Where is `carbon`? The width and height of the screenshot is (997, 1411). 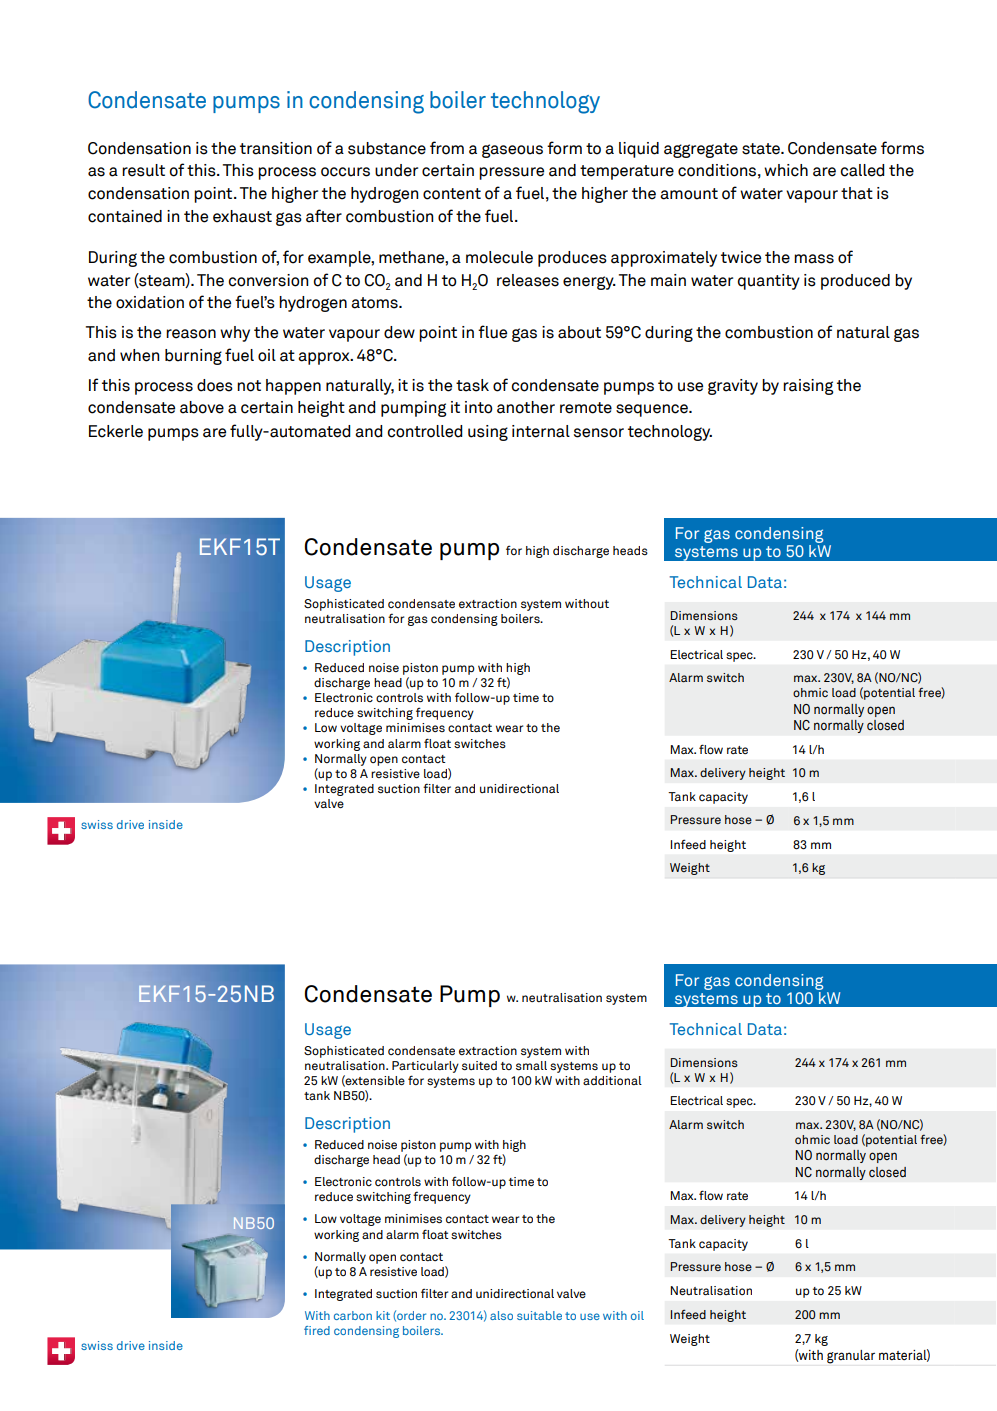
carbon is located at coordinates (353, 1315).
